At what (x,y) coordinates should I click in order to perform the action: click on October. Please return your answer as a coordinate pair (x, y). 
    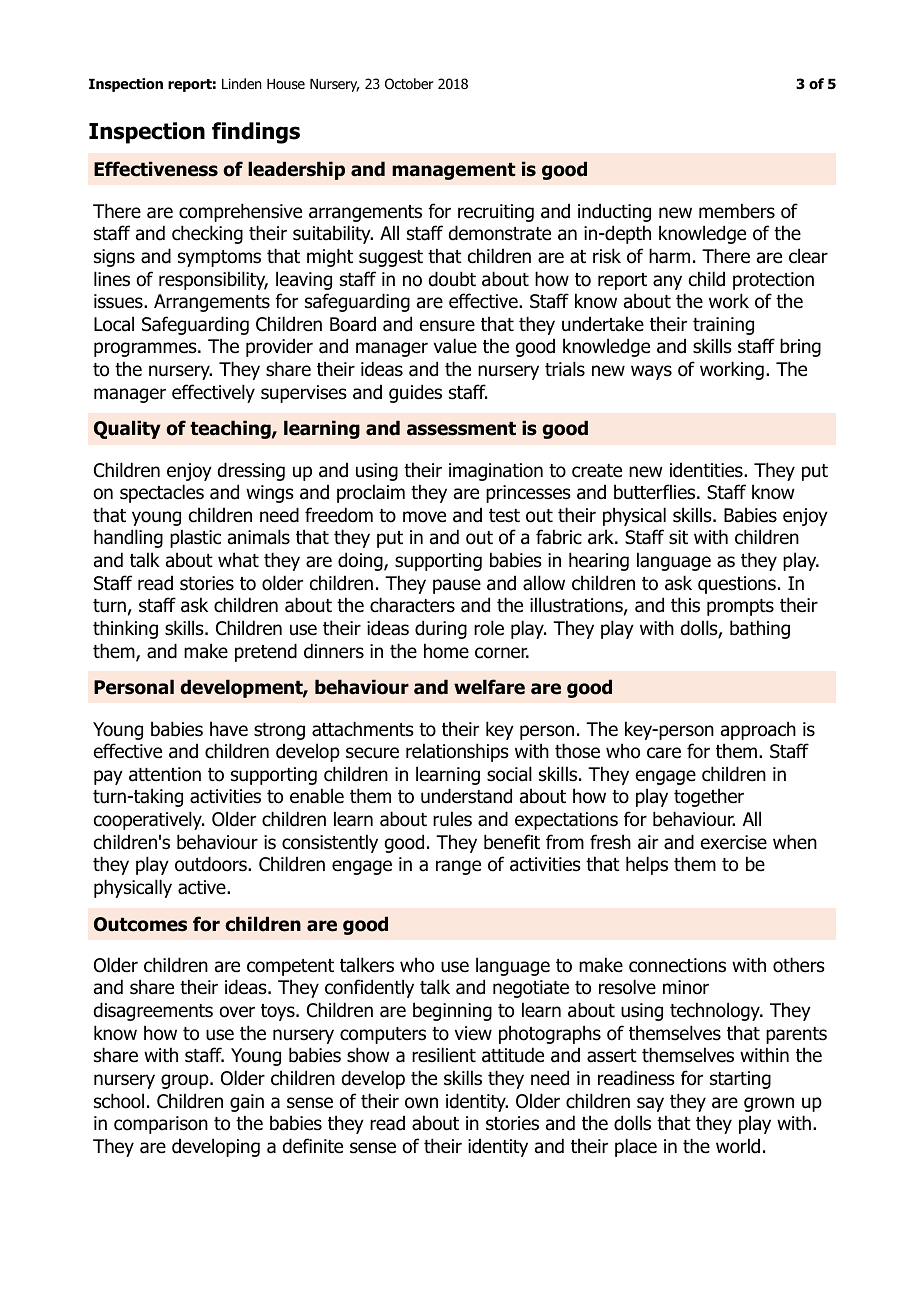
    Looking at the image, I should click on (409, 84).
